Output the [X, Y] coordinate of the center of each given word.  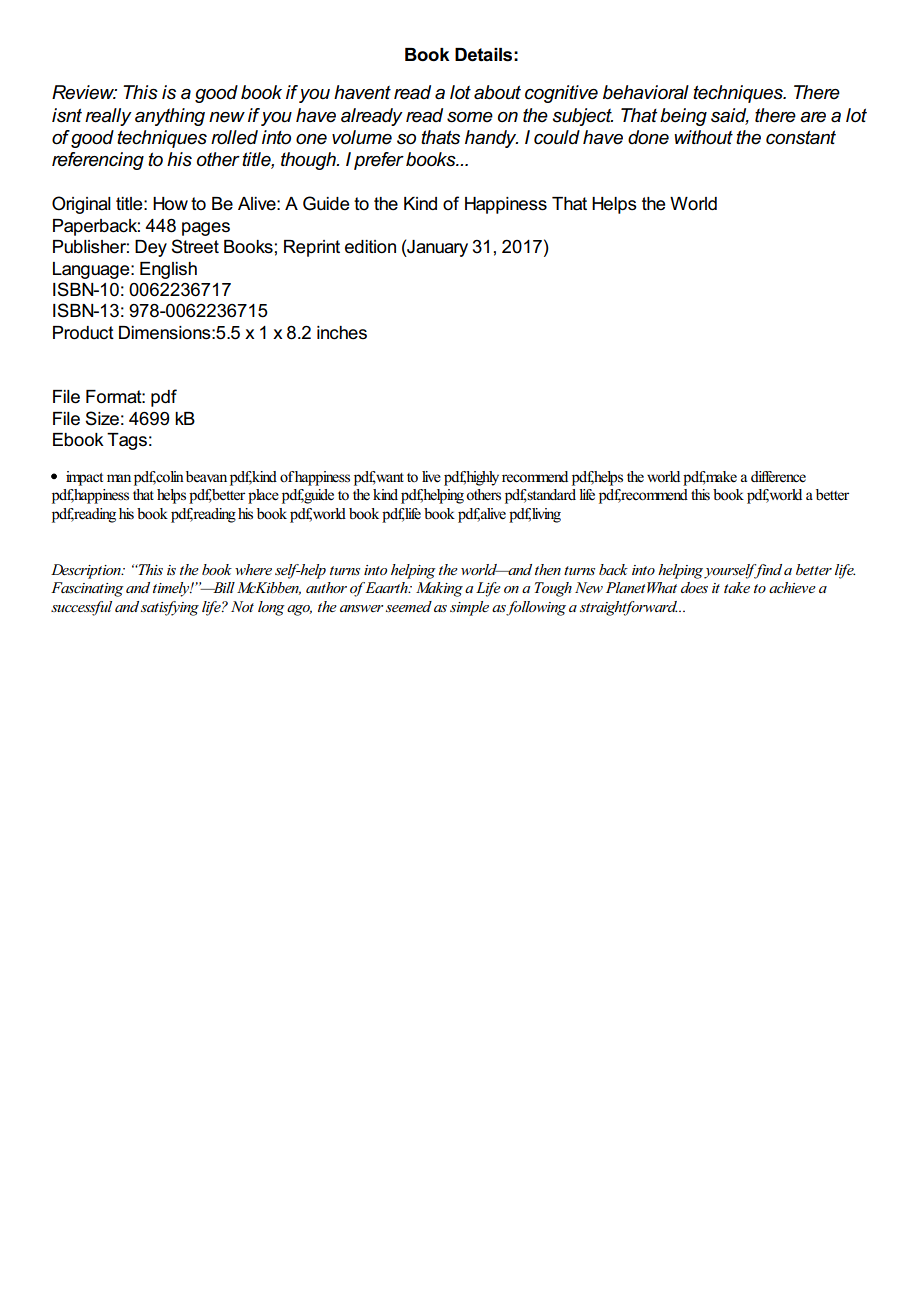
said [730, 116]
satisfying [170, 608]
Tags [127, 441]
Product [83, 333]
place [263, 496]
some [470, 117]
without [703, 137]
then [548, 569]
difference [778, 477]
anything [170, 117]
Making [439, 589]
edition [370, 247]
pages [206, 229]
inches [342, 333]
